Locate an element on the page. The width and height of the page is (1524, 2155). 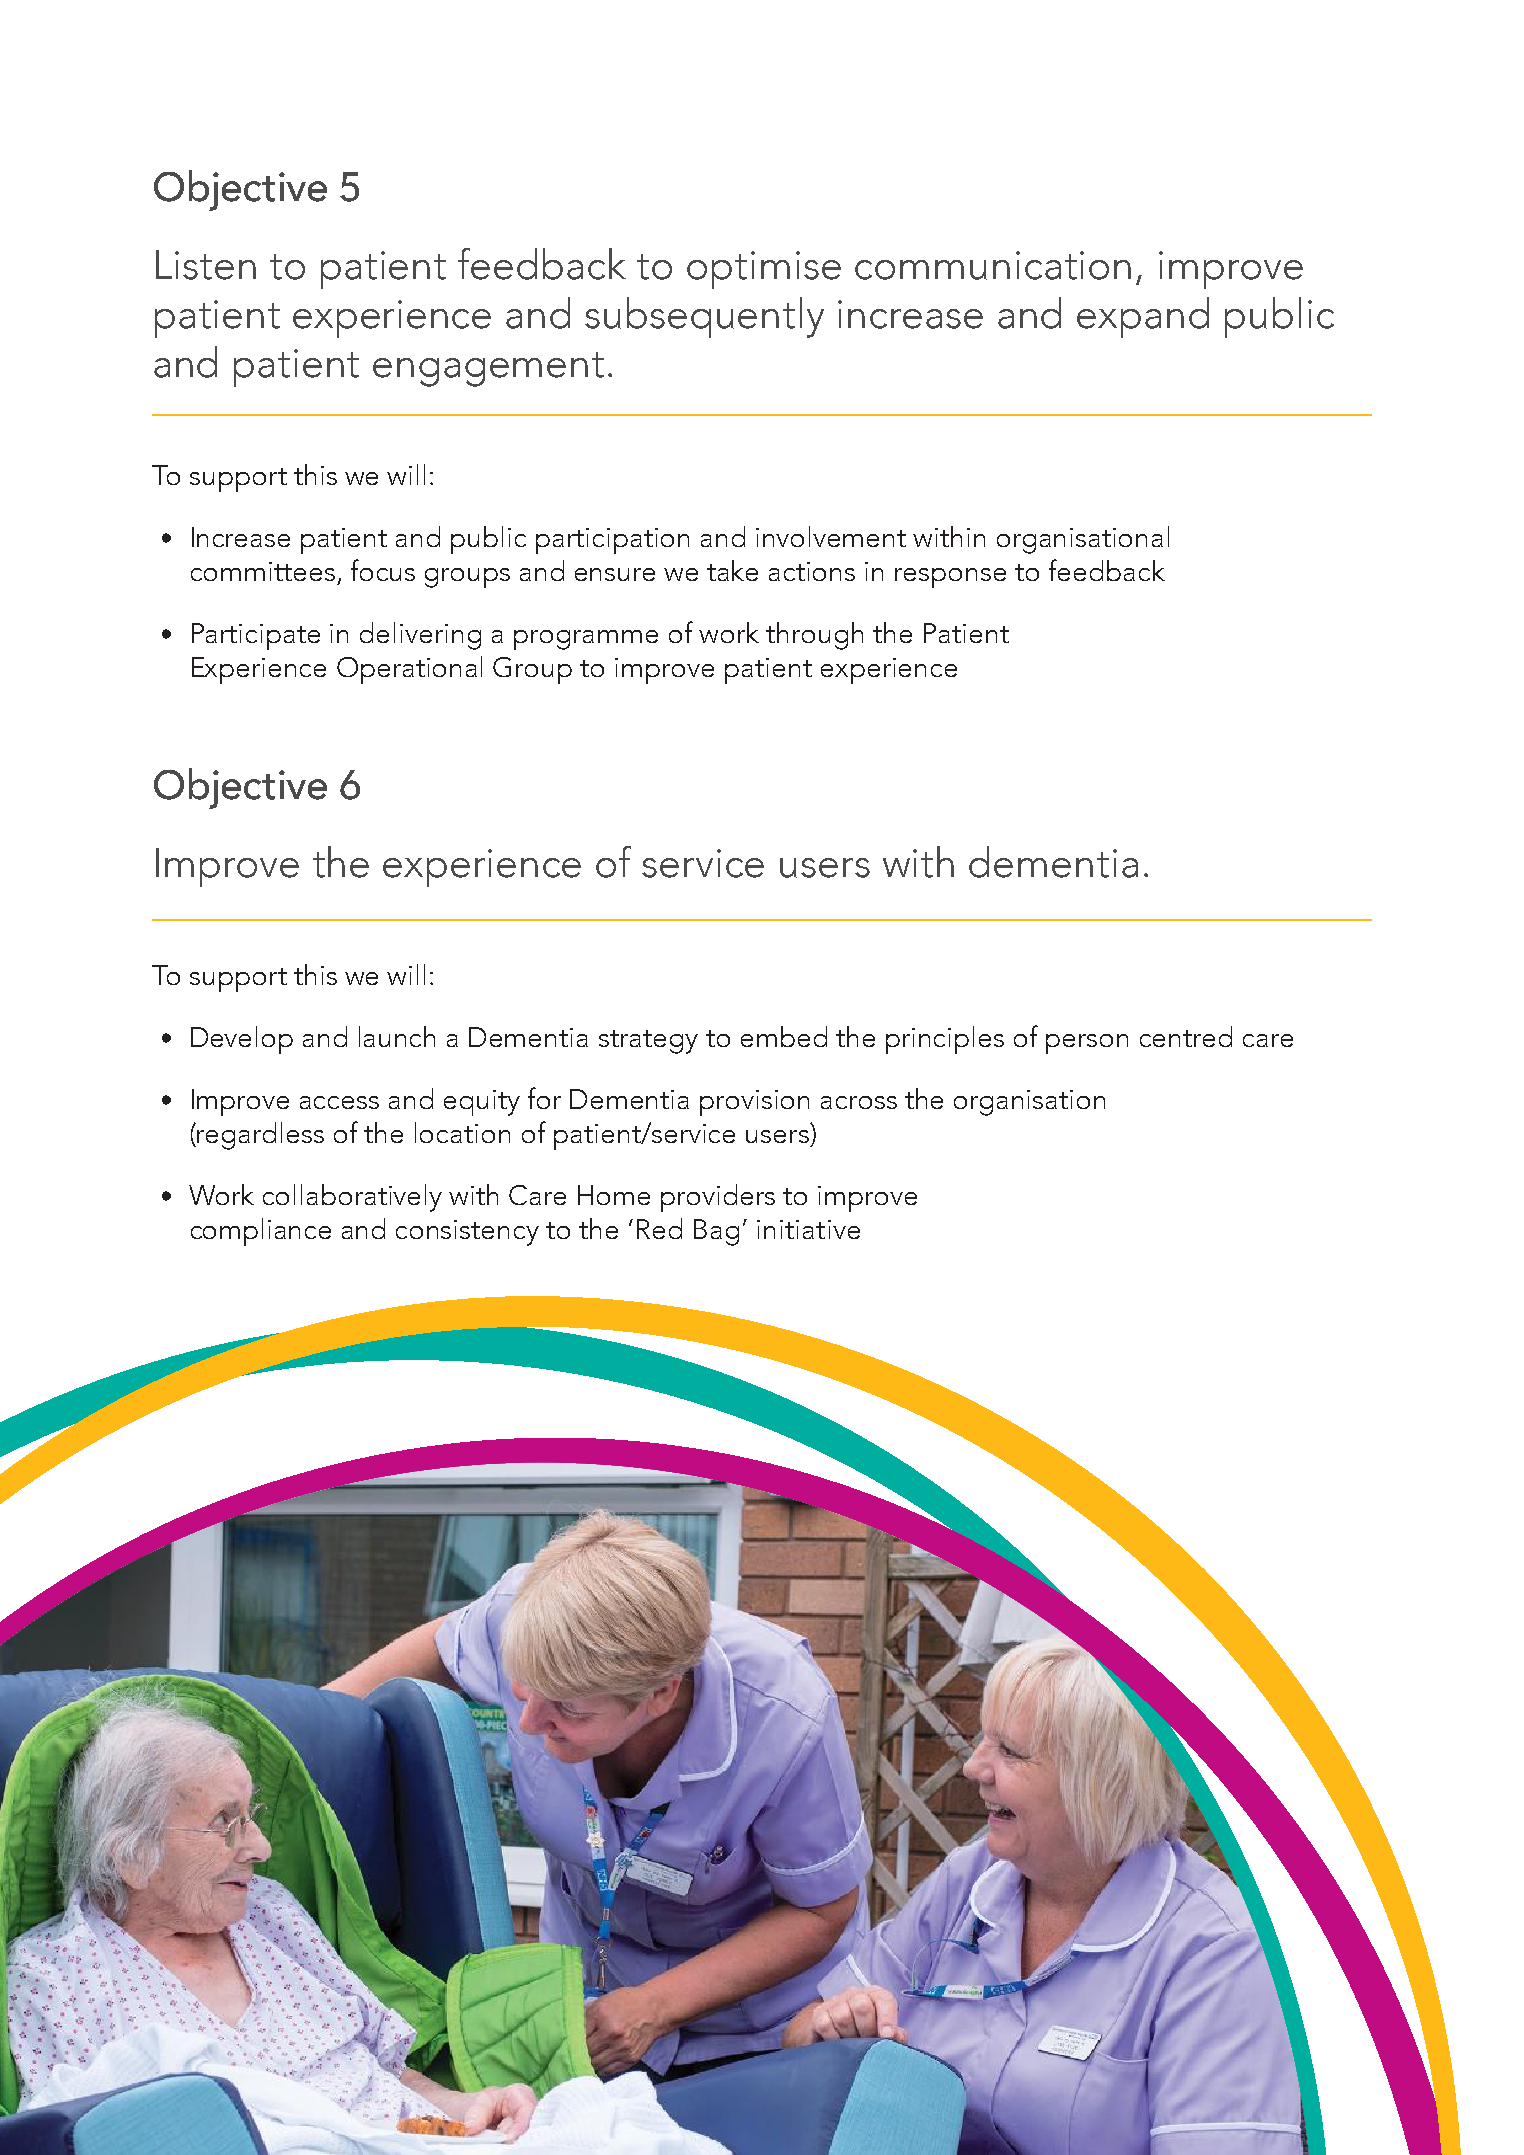
programme is located at coordinates (586, 640).
